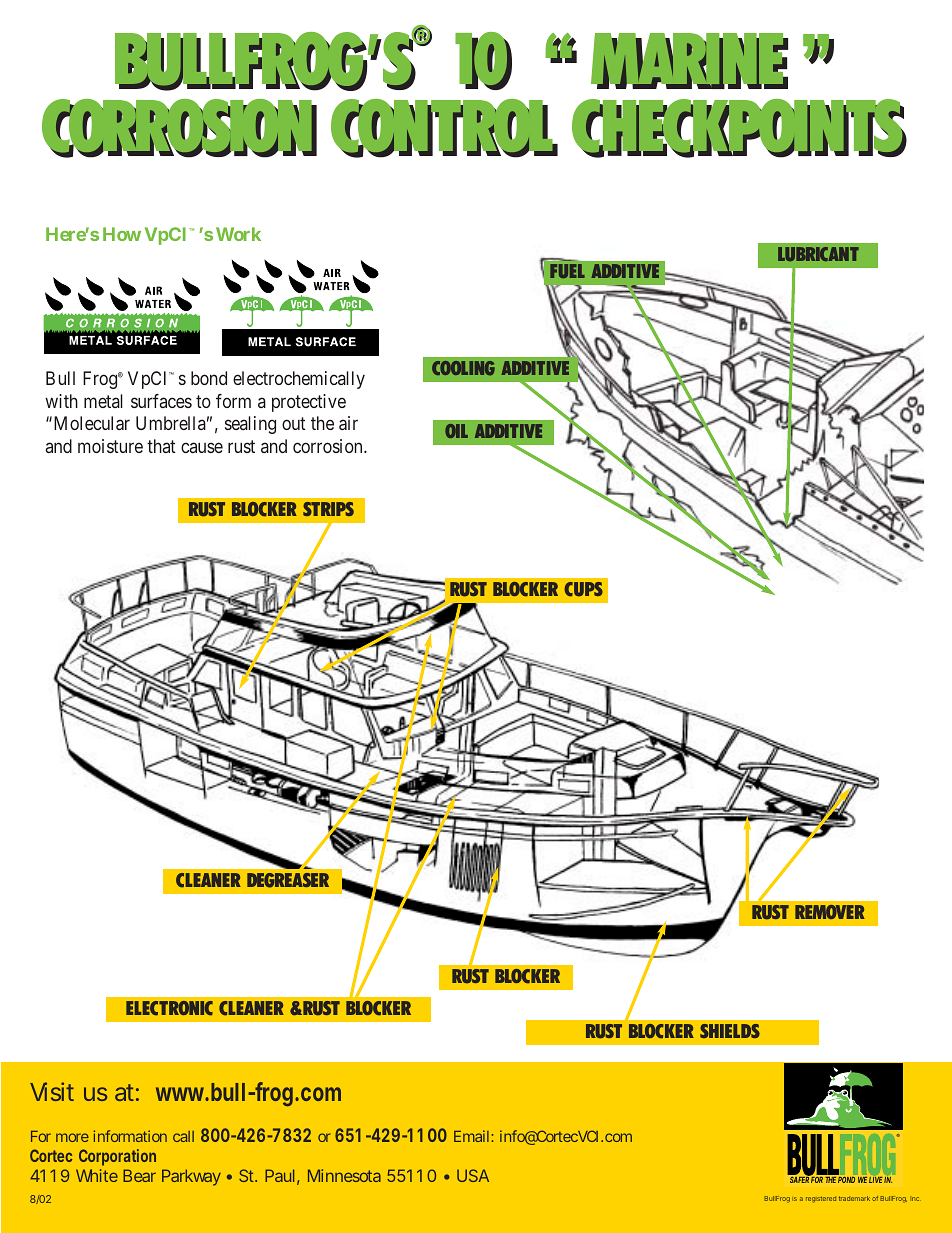 This screenshot has width=952, height=1233. I want to click on REMOVER, so click(830, 912).
